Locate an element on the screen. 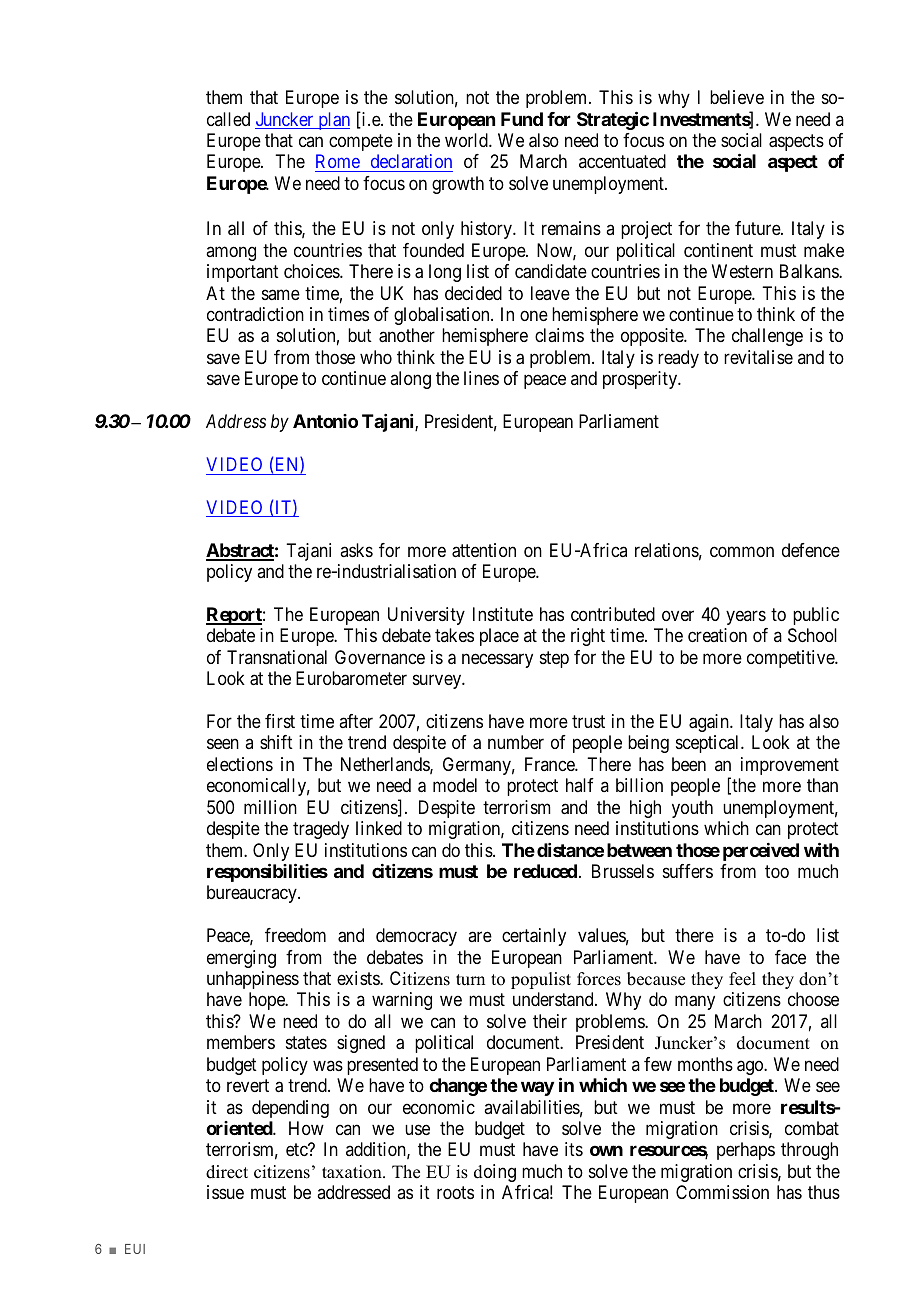  plan is located at coordinates (333, 121).
